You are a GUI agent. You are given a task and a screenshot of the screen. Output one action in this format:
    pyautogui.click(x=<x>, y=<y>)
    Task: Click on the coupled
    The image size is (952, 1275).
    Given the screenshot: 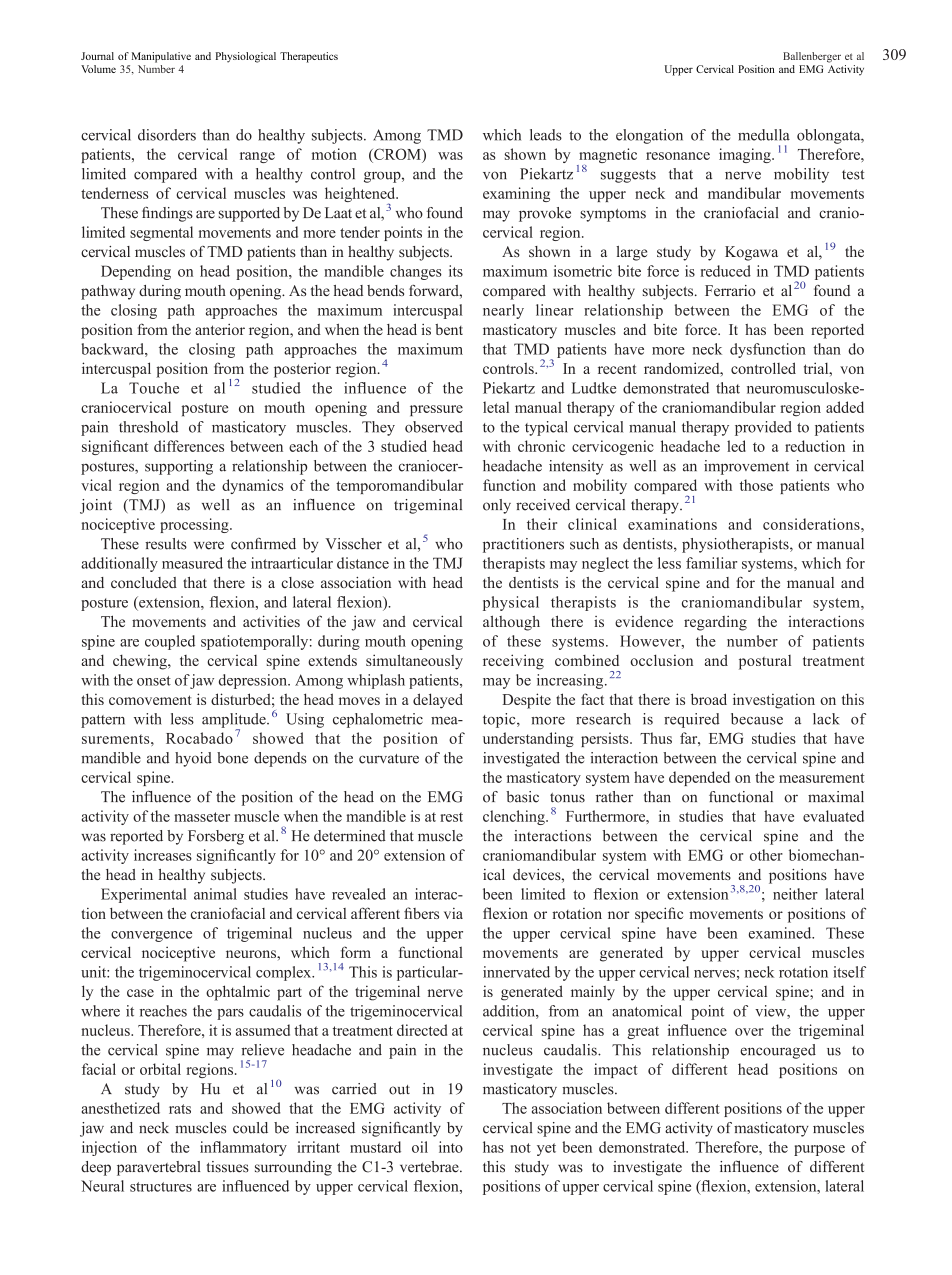 What is the action you would take?
    pyautogui.click(x=170, y=642)
